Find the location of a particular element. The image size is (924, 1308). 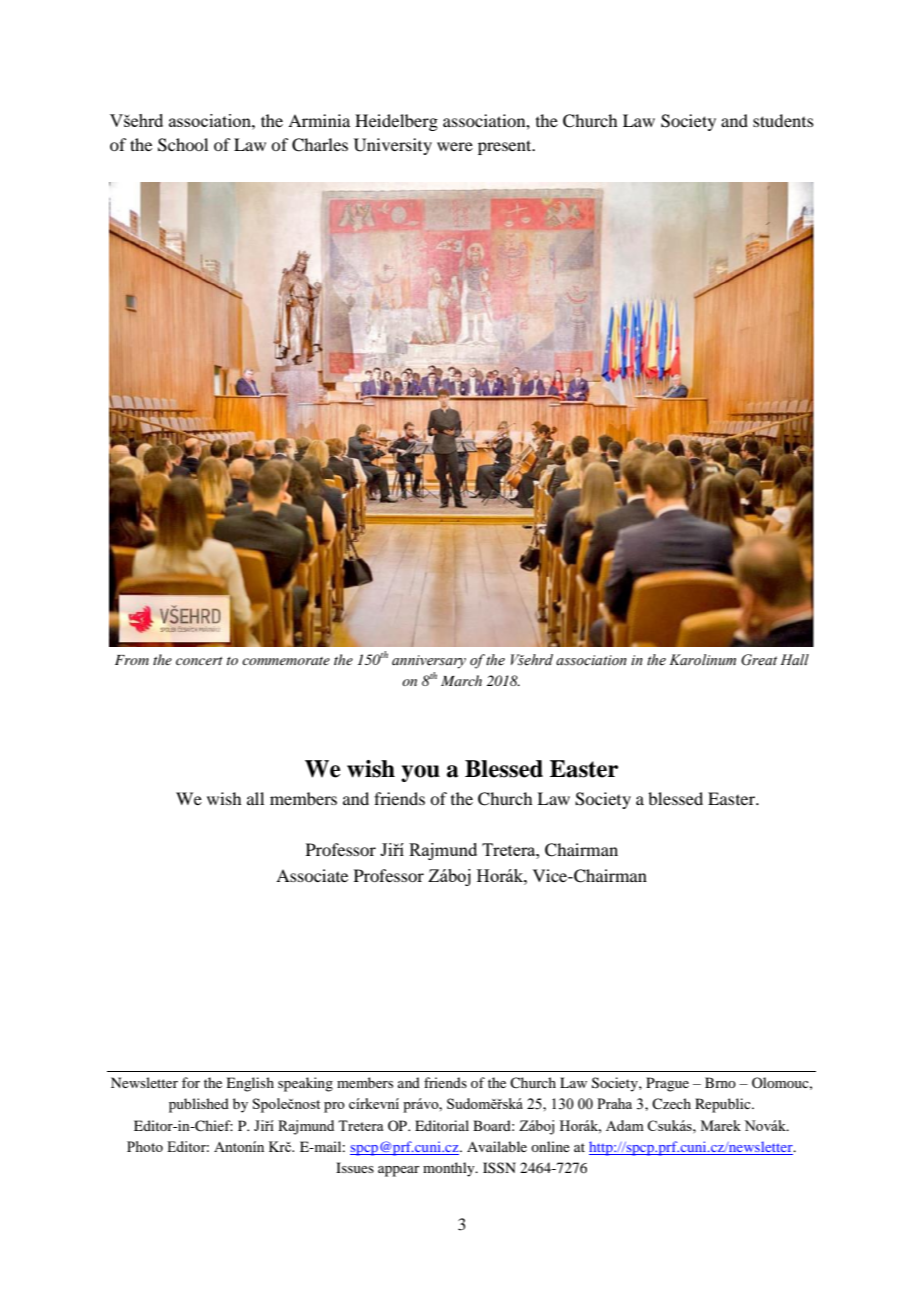

students is located at coordinates (783, 120).
